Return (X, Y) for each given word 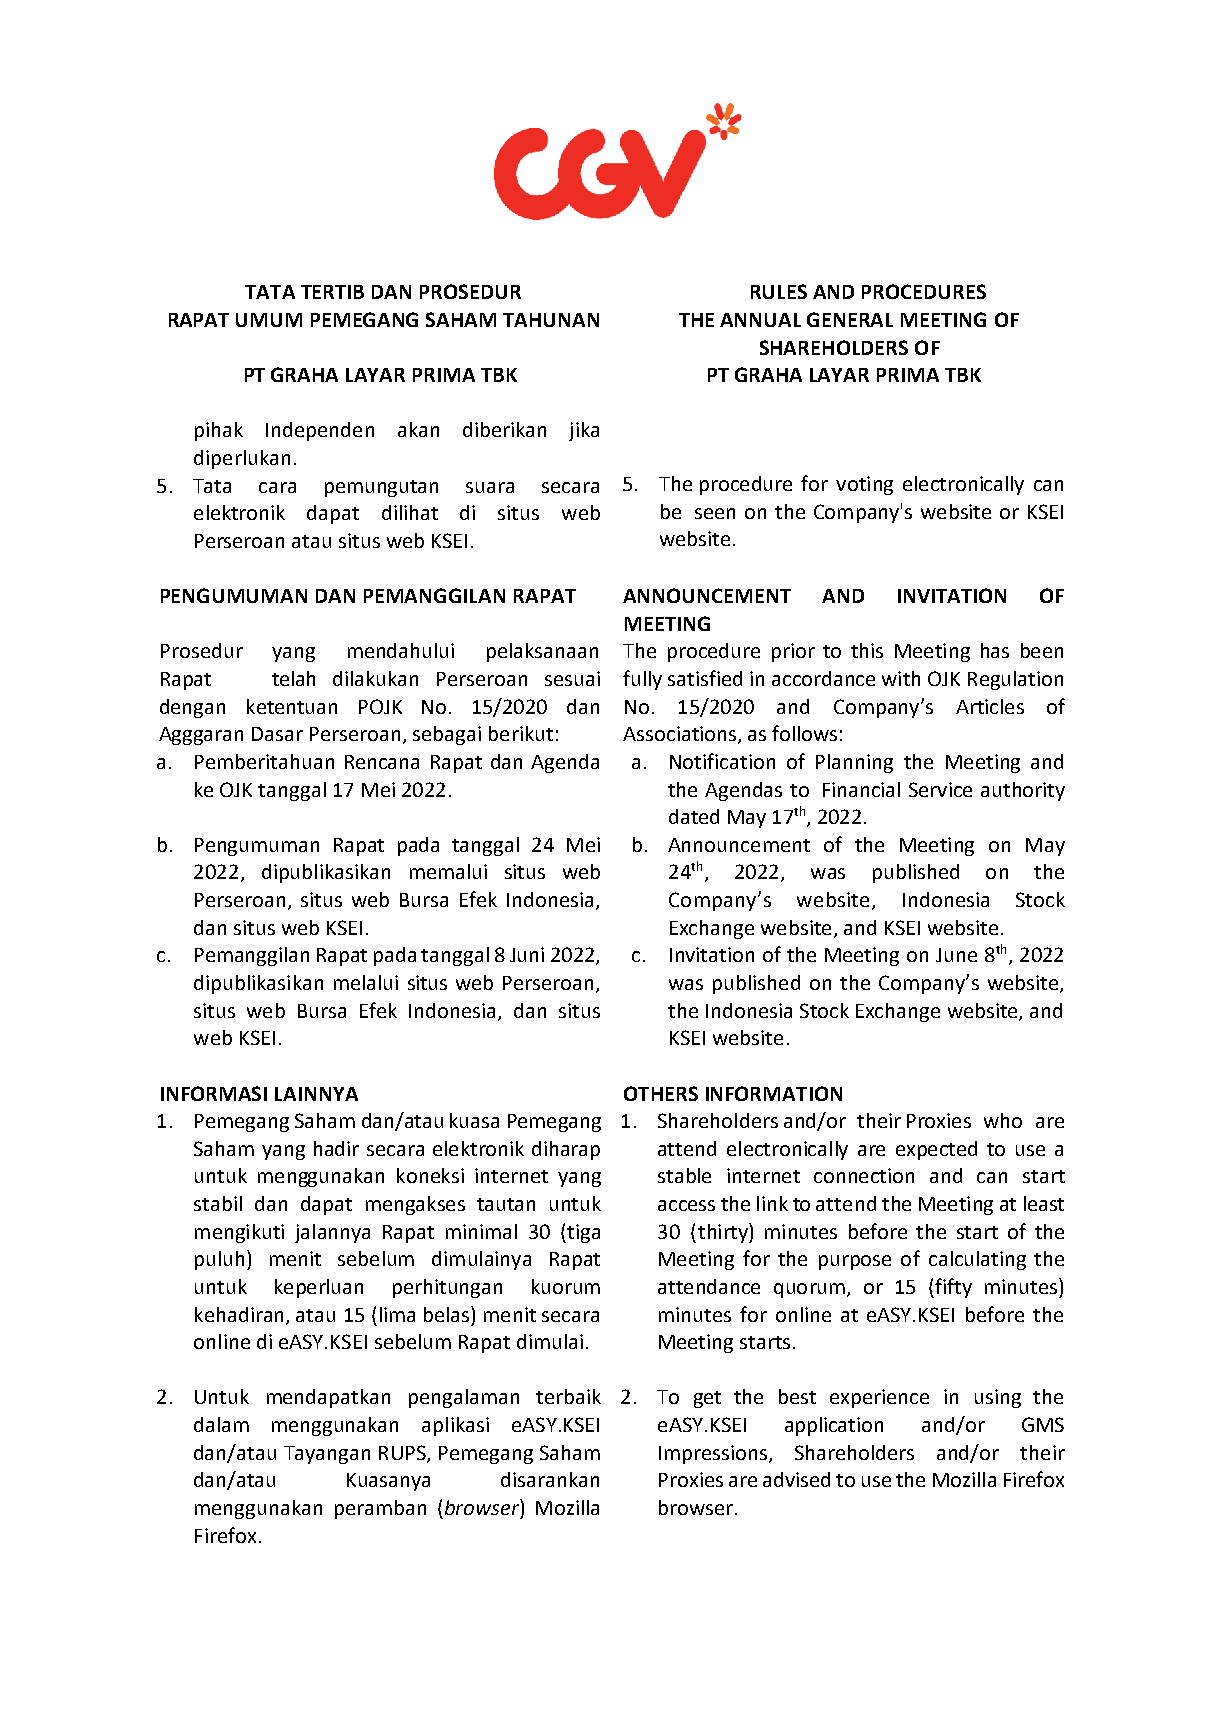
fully (642, 680)
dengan (192, 708)
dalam (221, 1424)
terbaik (568, 1396)
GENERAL (850, 319)
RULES (779, 291)
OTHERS (661, 1093)
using (998, 1398)
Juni (527, 954)
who (1003, 1120)
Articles (990, 706)
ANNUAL (760, 320)
